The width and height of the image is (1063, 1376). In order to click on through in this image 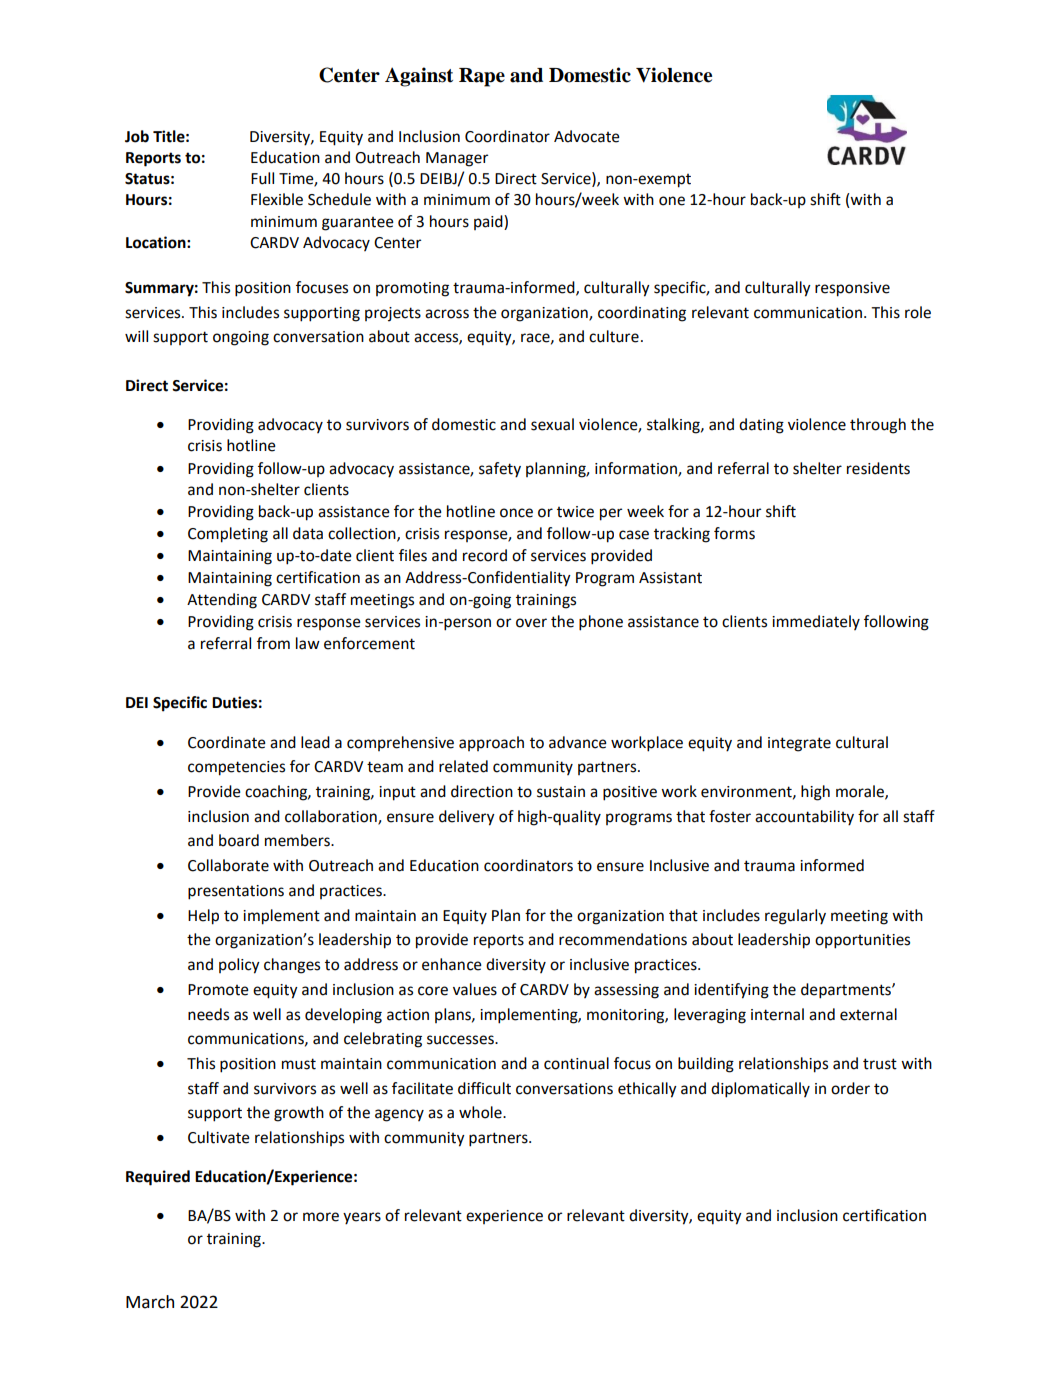, I will do `click(878, 426)`.
